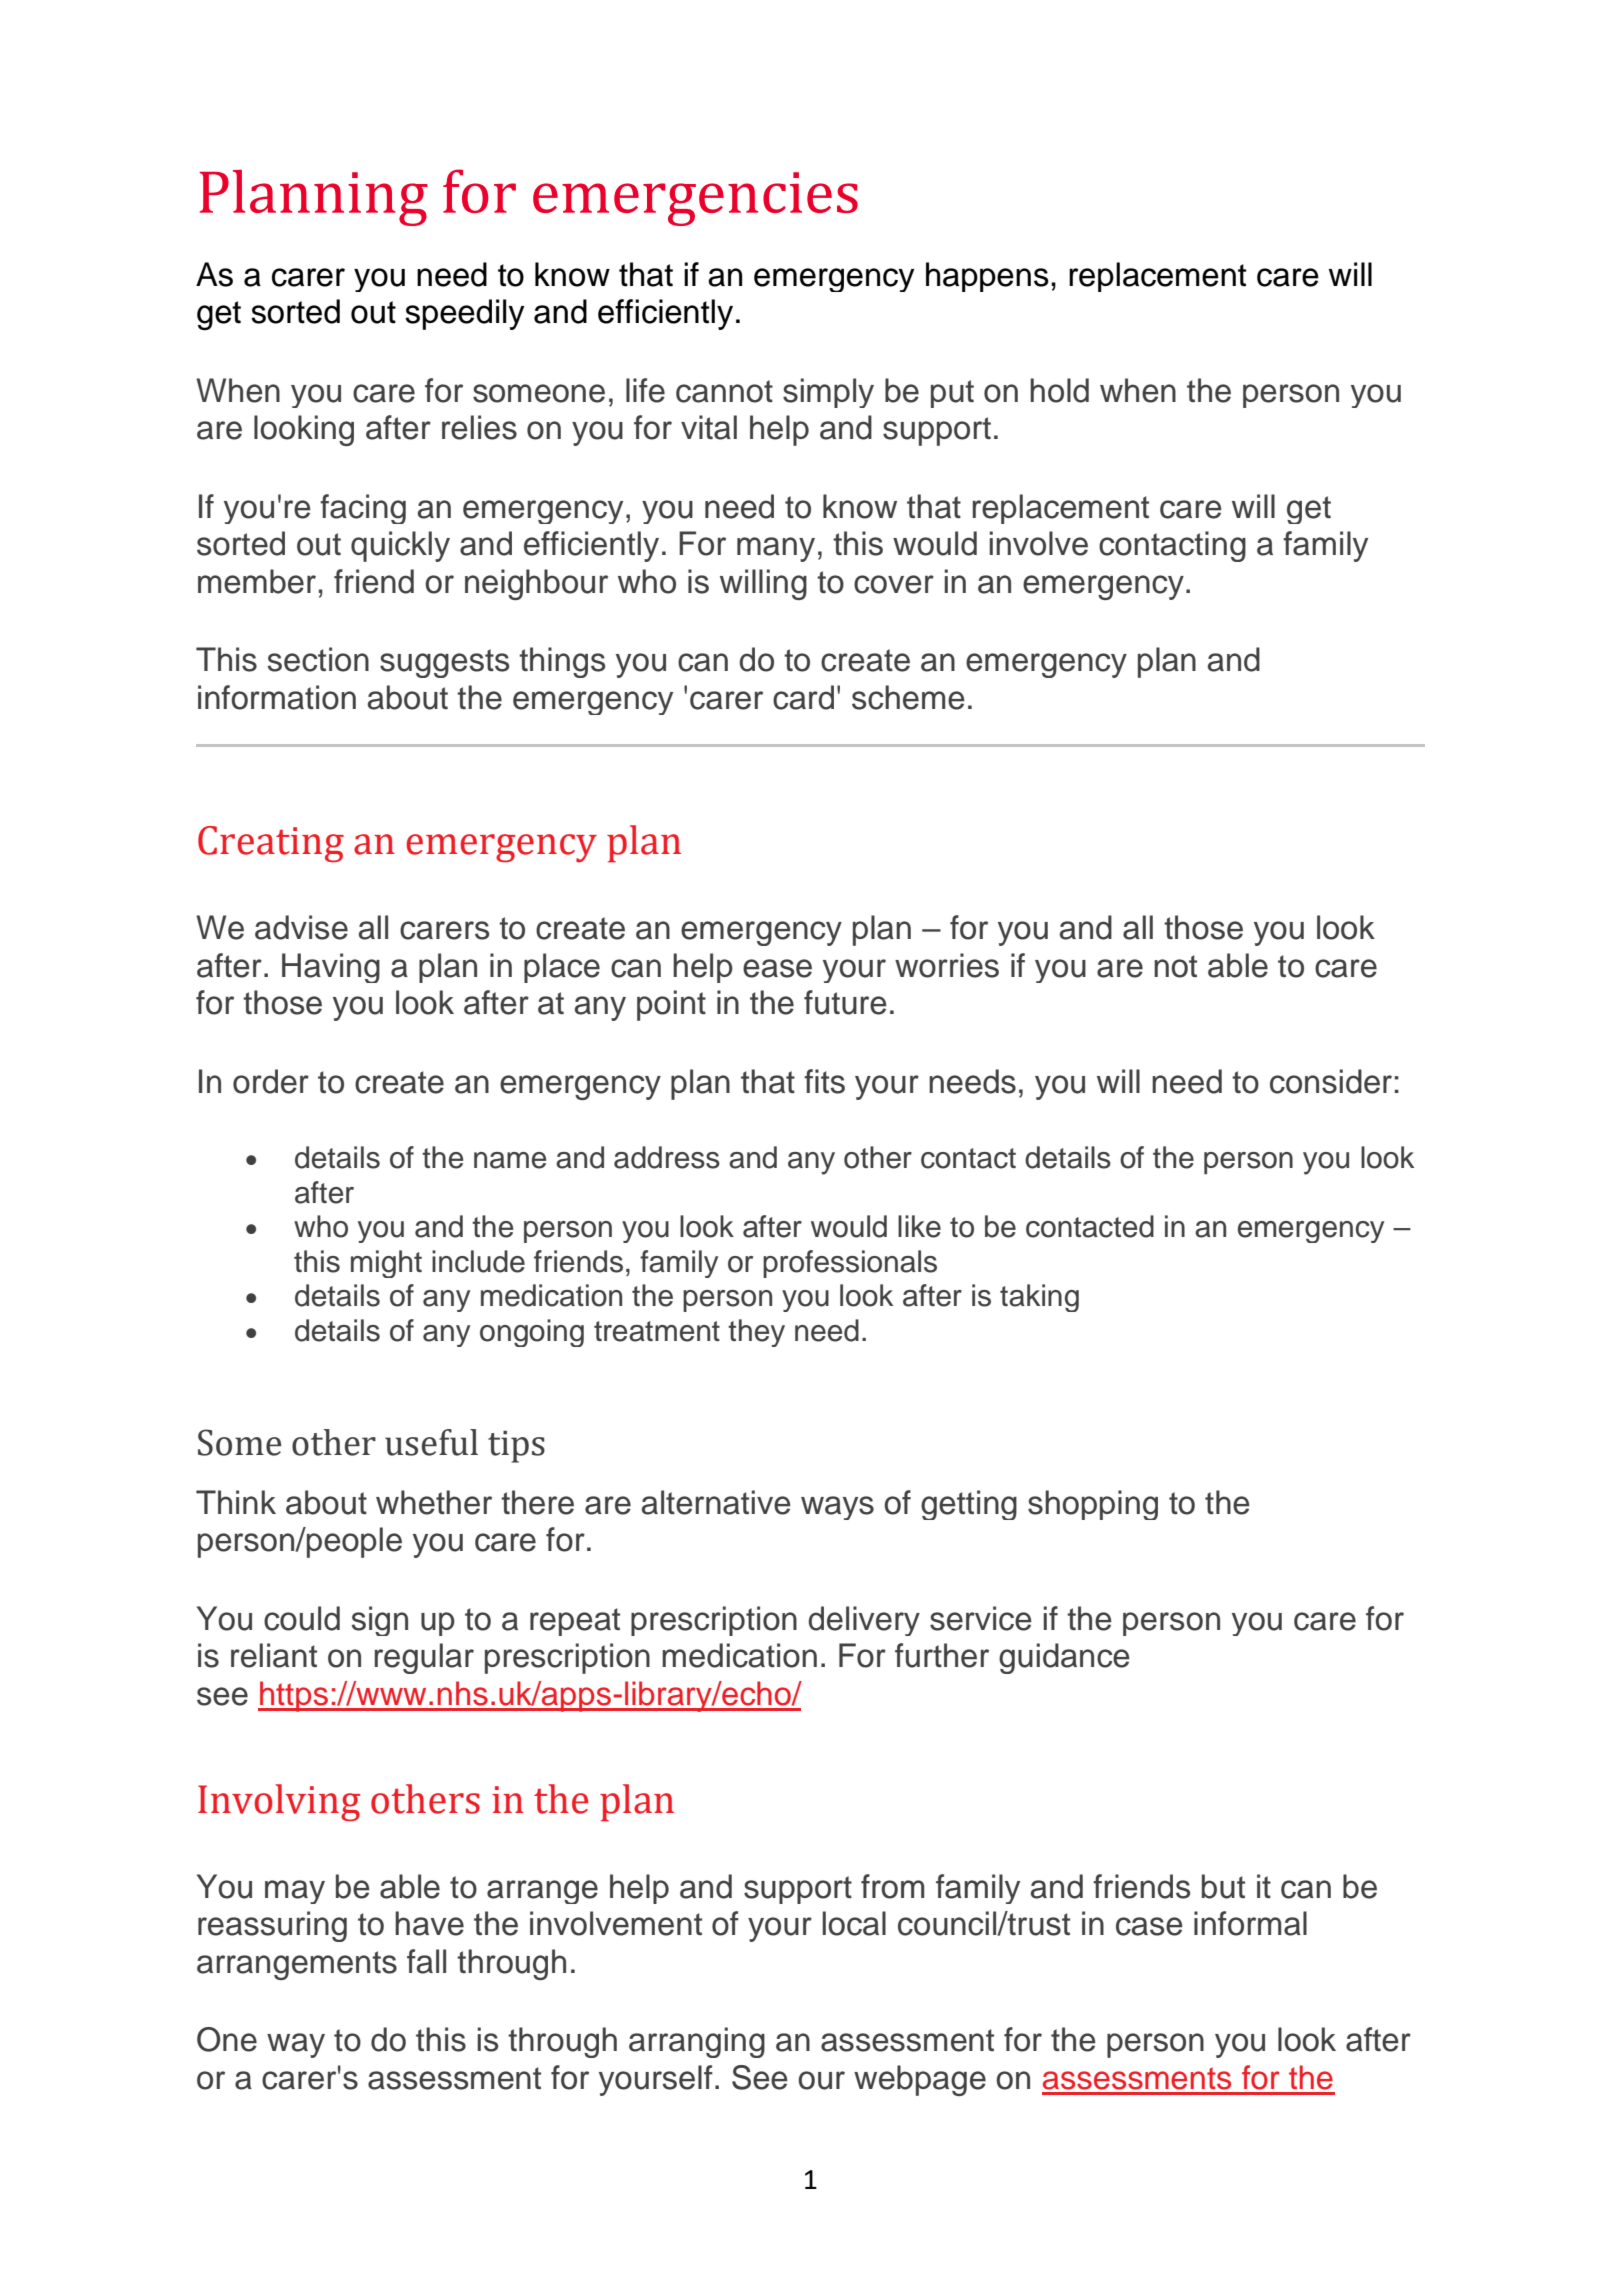 Image resolution: width=1621 pixels, height=2292 pixels. What do you see at coordinates (824, 1081) in the image?
I see `fits` at bounding box center [824, 1081].
